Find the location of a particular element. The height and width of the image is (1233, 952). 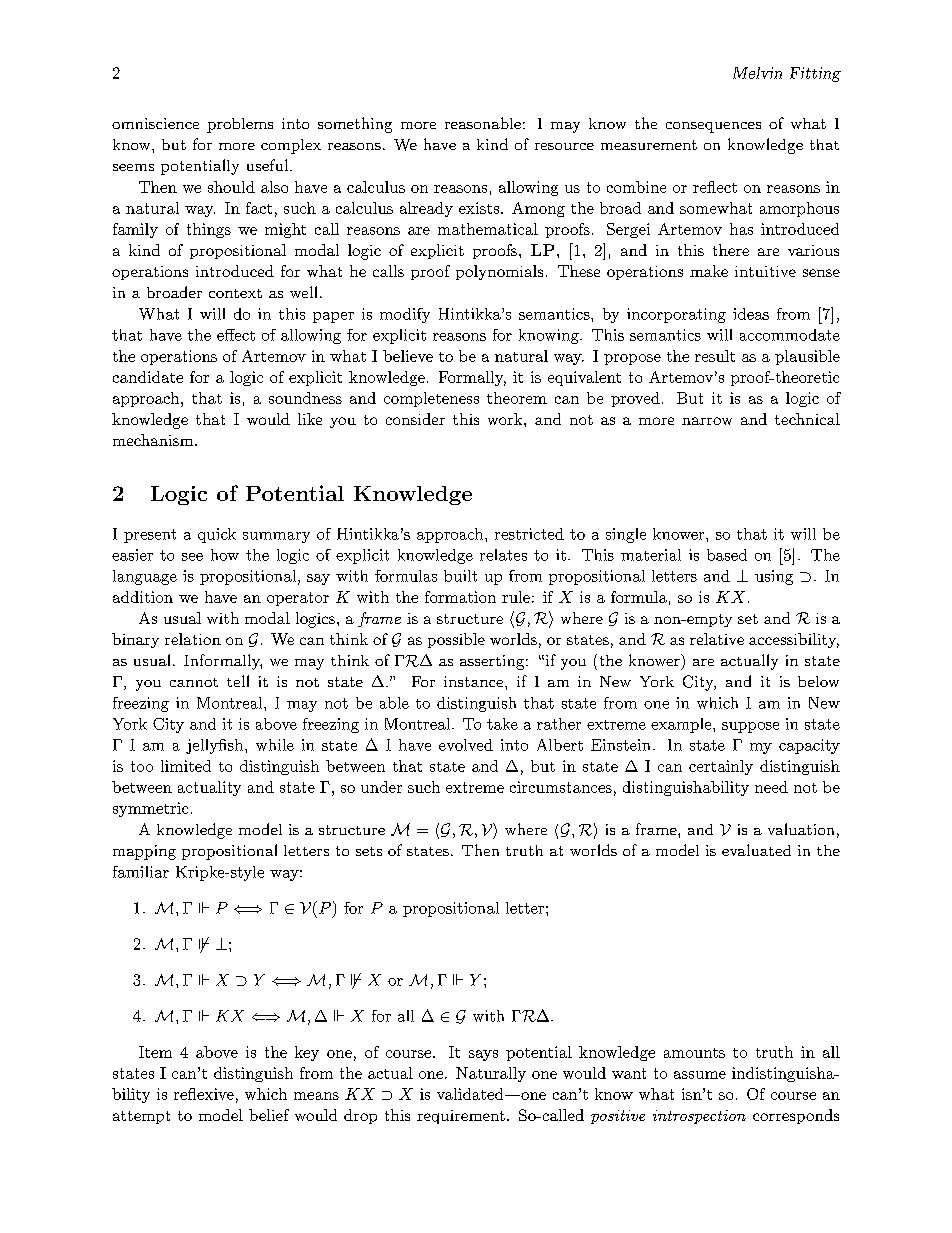

mapping is located at coordinates (144, 852).
